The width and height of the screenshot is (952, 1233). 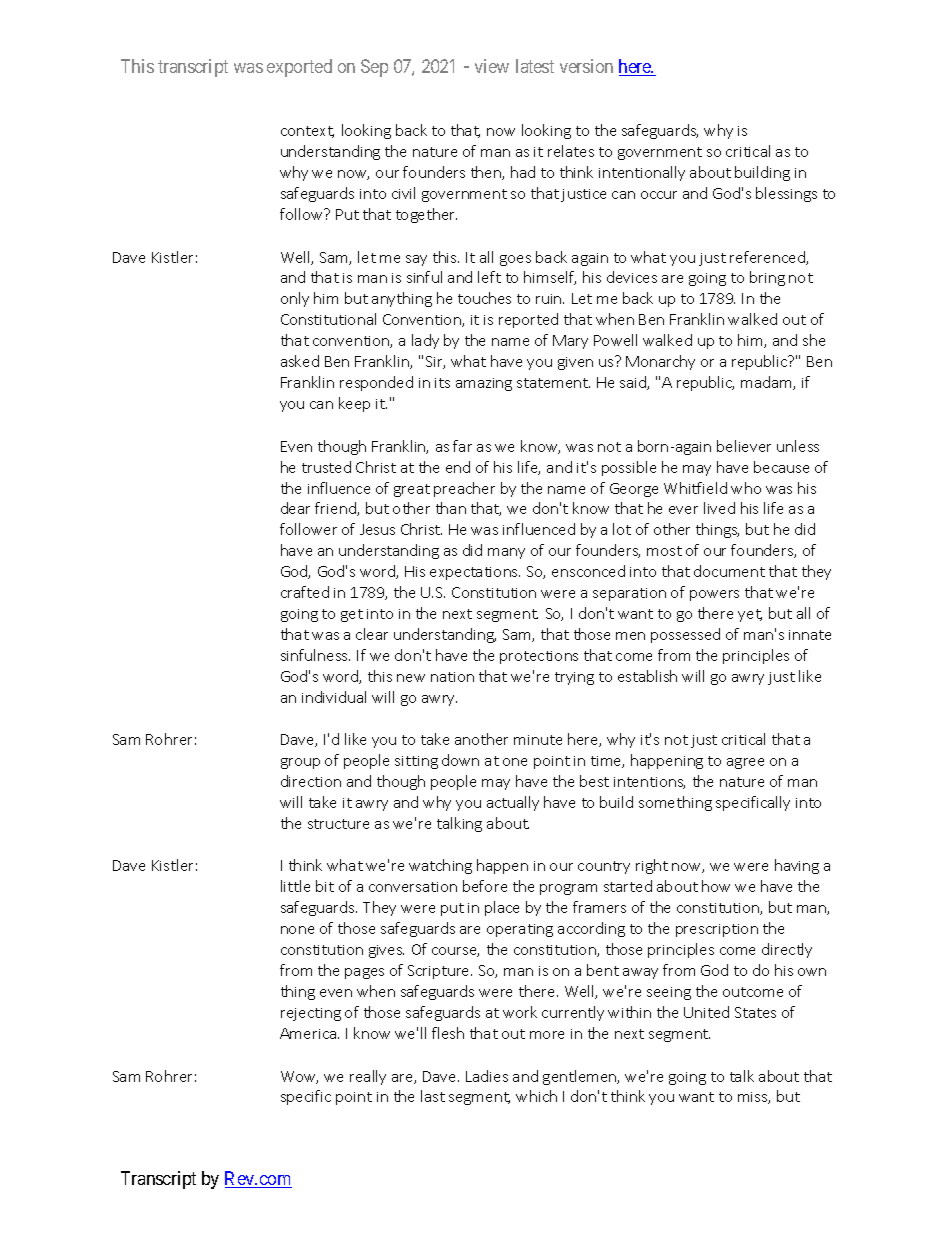 I want to click on latest, so click(x=535, y=66).
